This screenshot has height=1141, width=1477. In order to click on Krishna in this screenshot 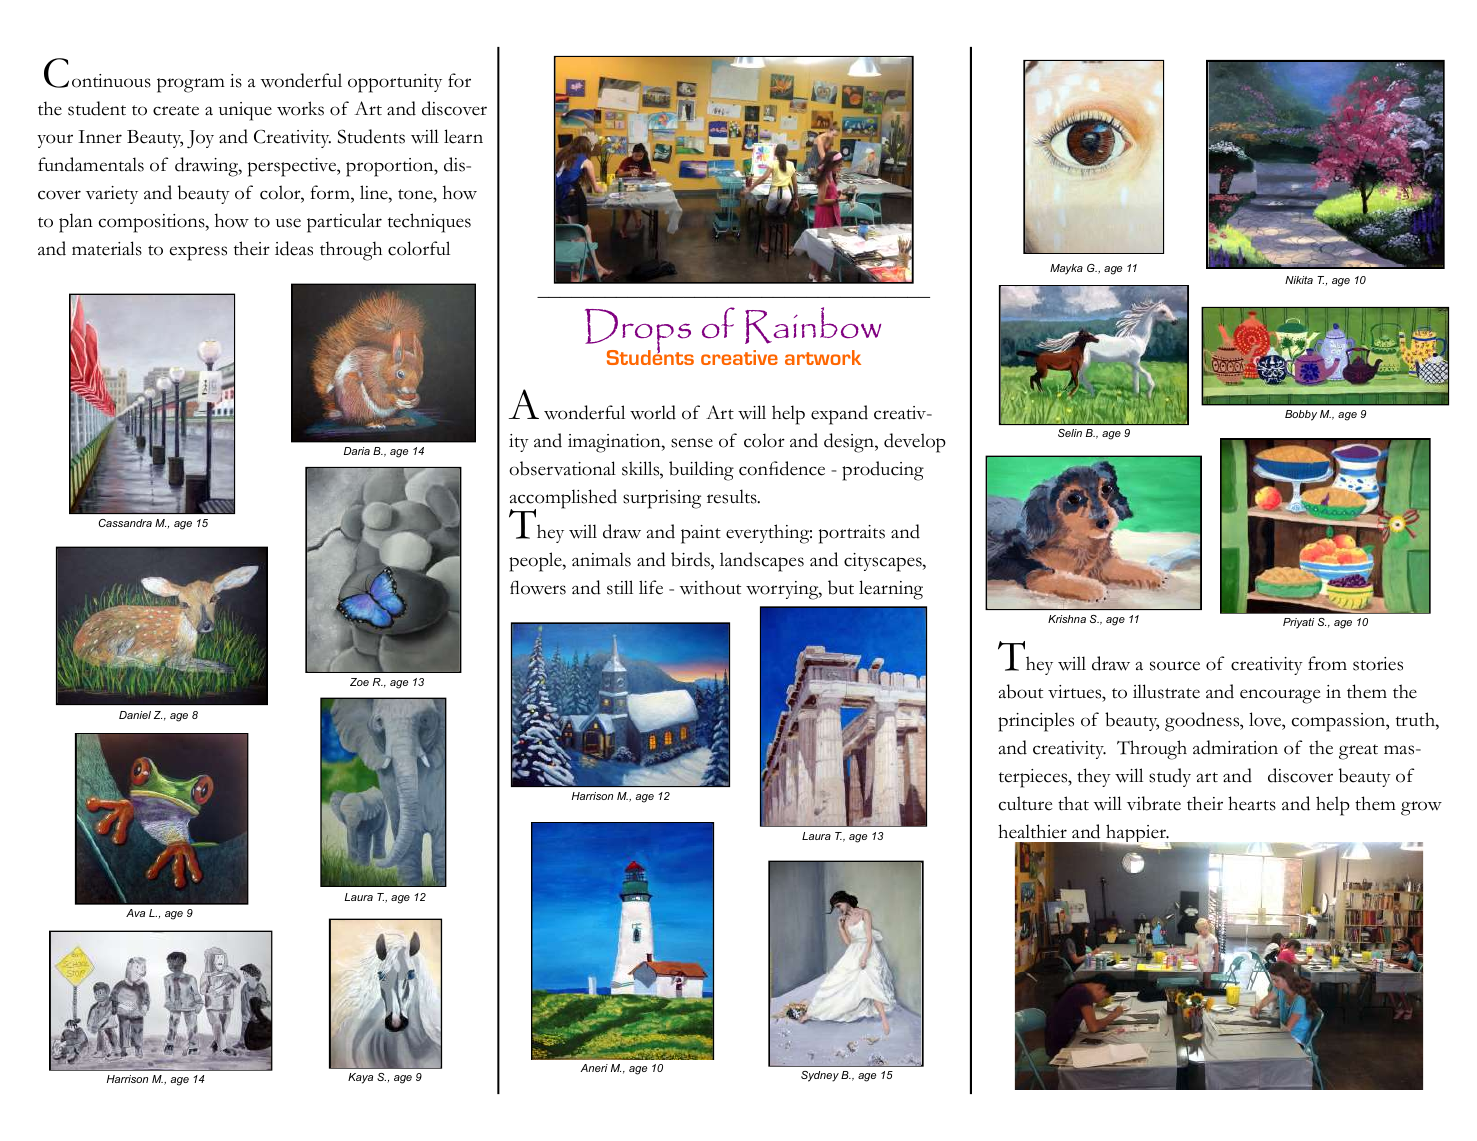, I will do `click(1067, 619)`.
